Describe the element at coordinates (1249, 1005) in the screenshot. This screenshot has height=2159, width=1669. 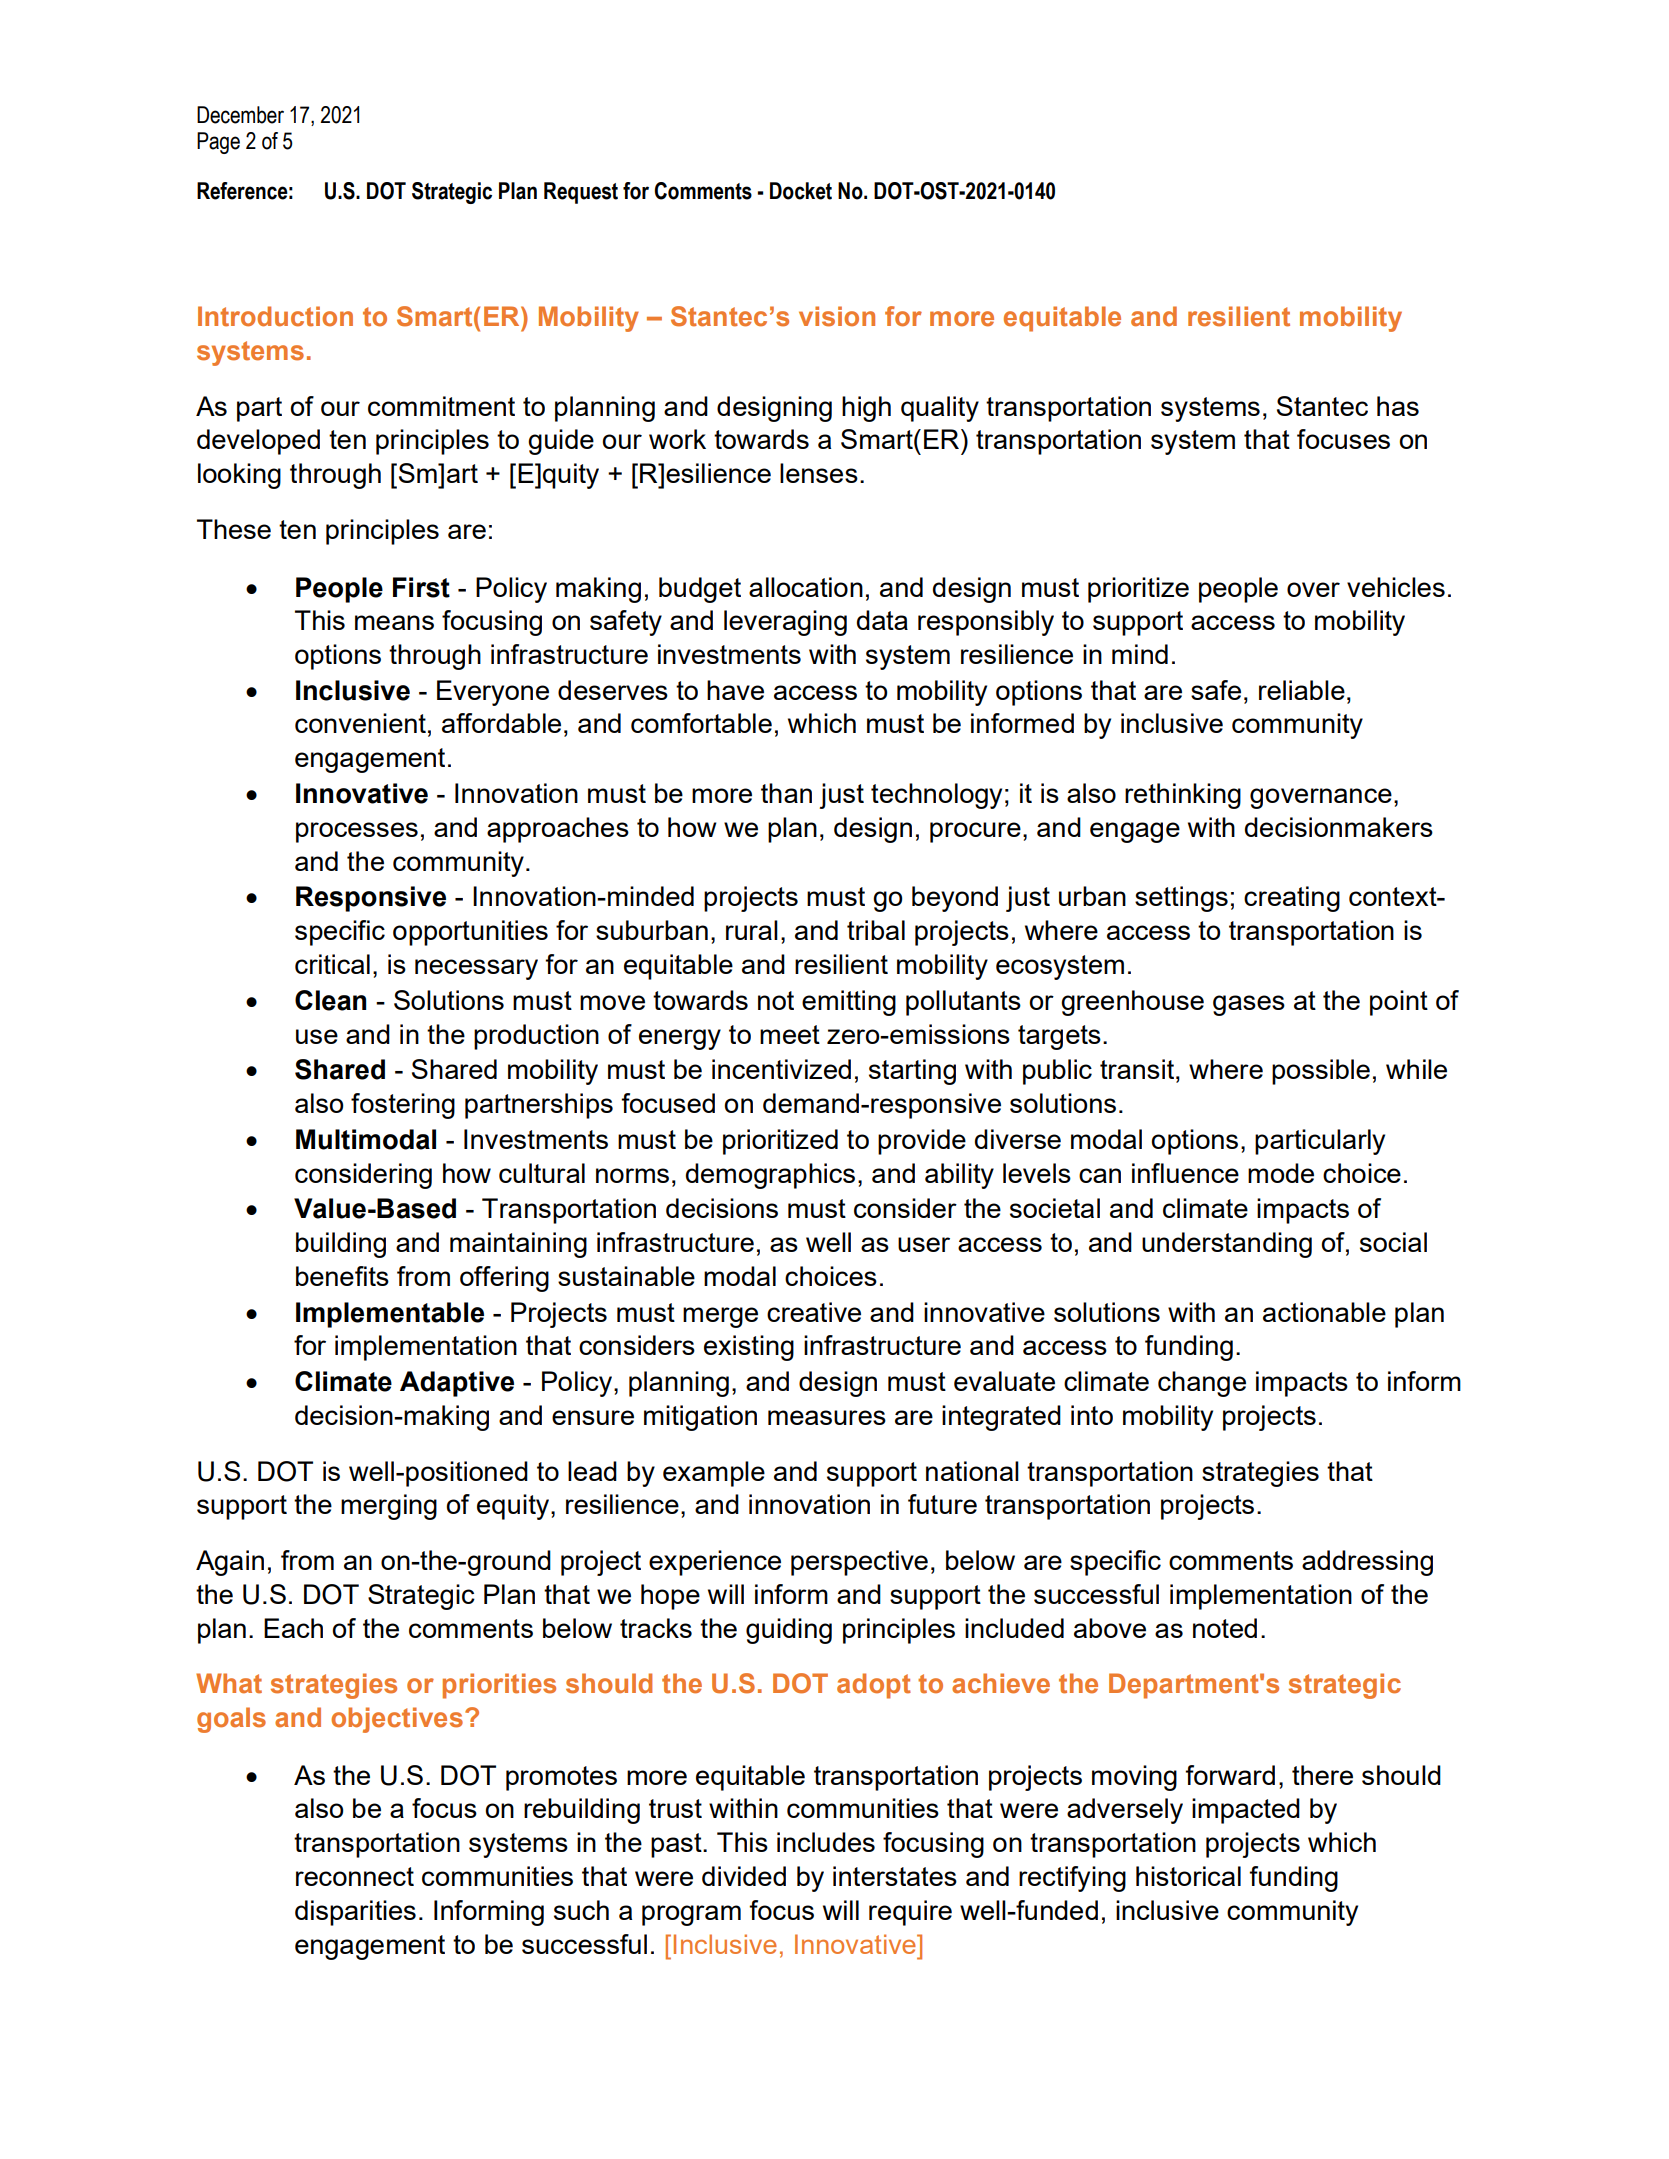
I see `gases` at that location.
